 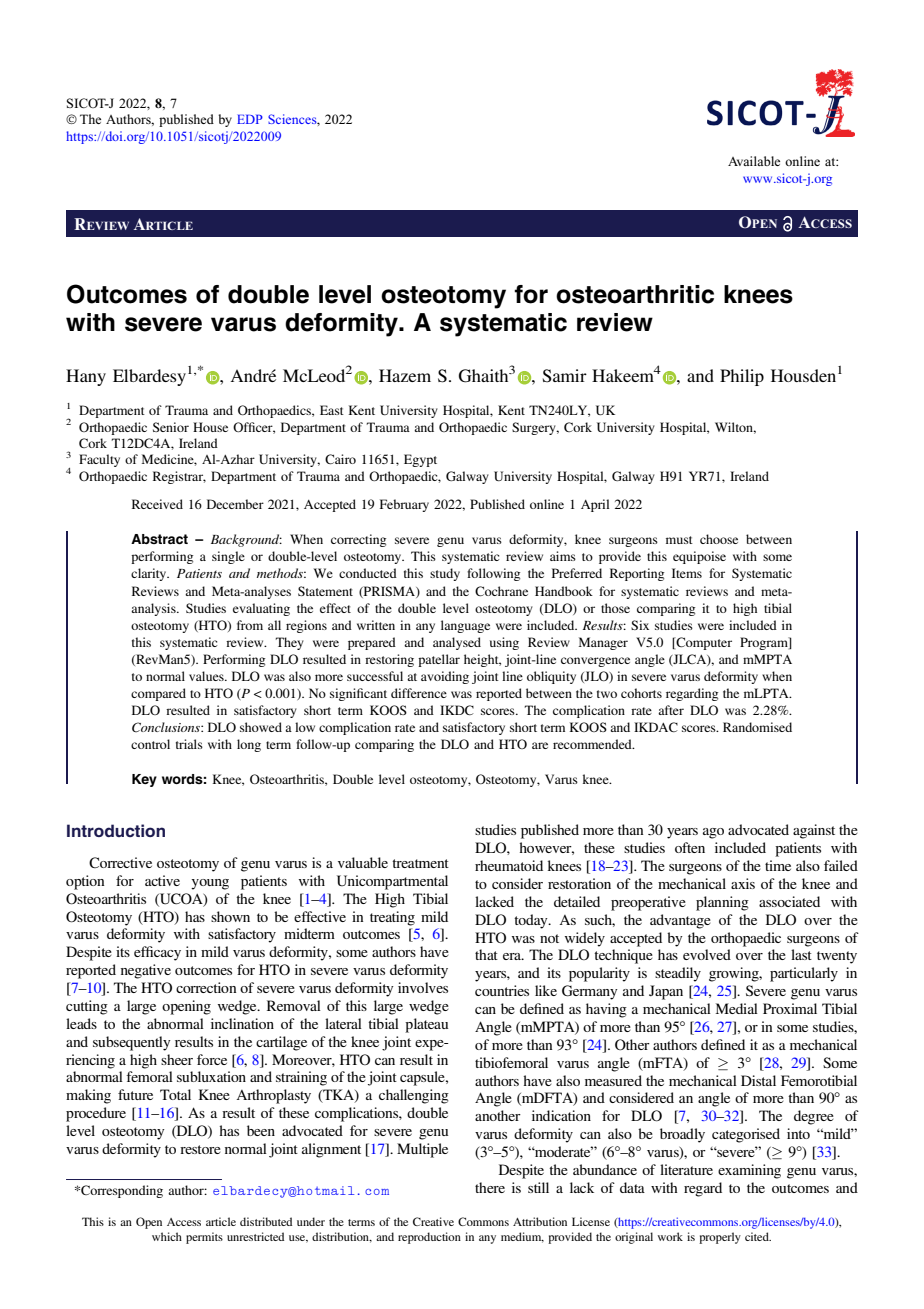 I want to click on osteoarthritic, so click(x=635, y=294).
